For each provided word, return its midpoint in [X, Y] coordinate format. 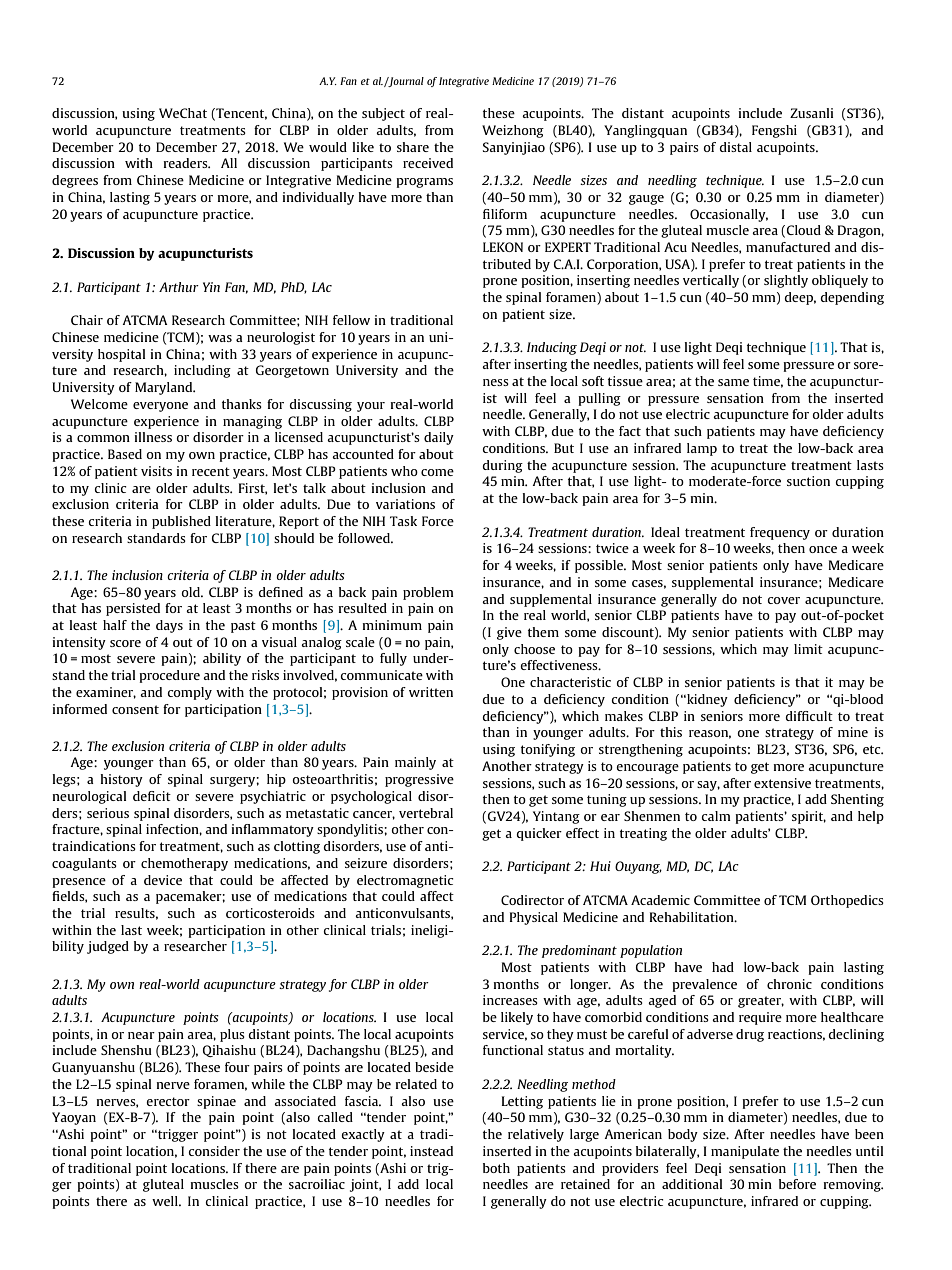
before [797, 1184]
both [496, 1168]
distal [735, 147]
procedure [169, 676]
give [509, 633]
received [428, 163]
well [166, 1201]
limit [808, 649]
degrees [75, 181]
